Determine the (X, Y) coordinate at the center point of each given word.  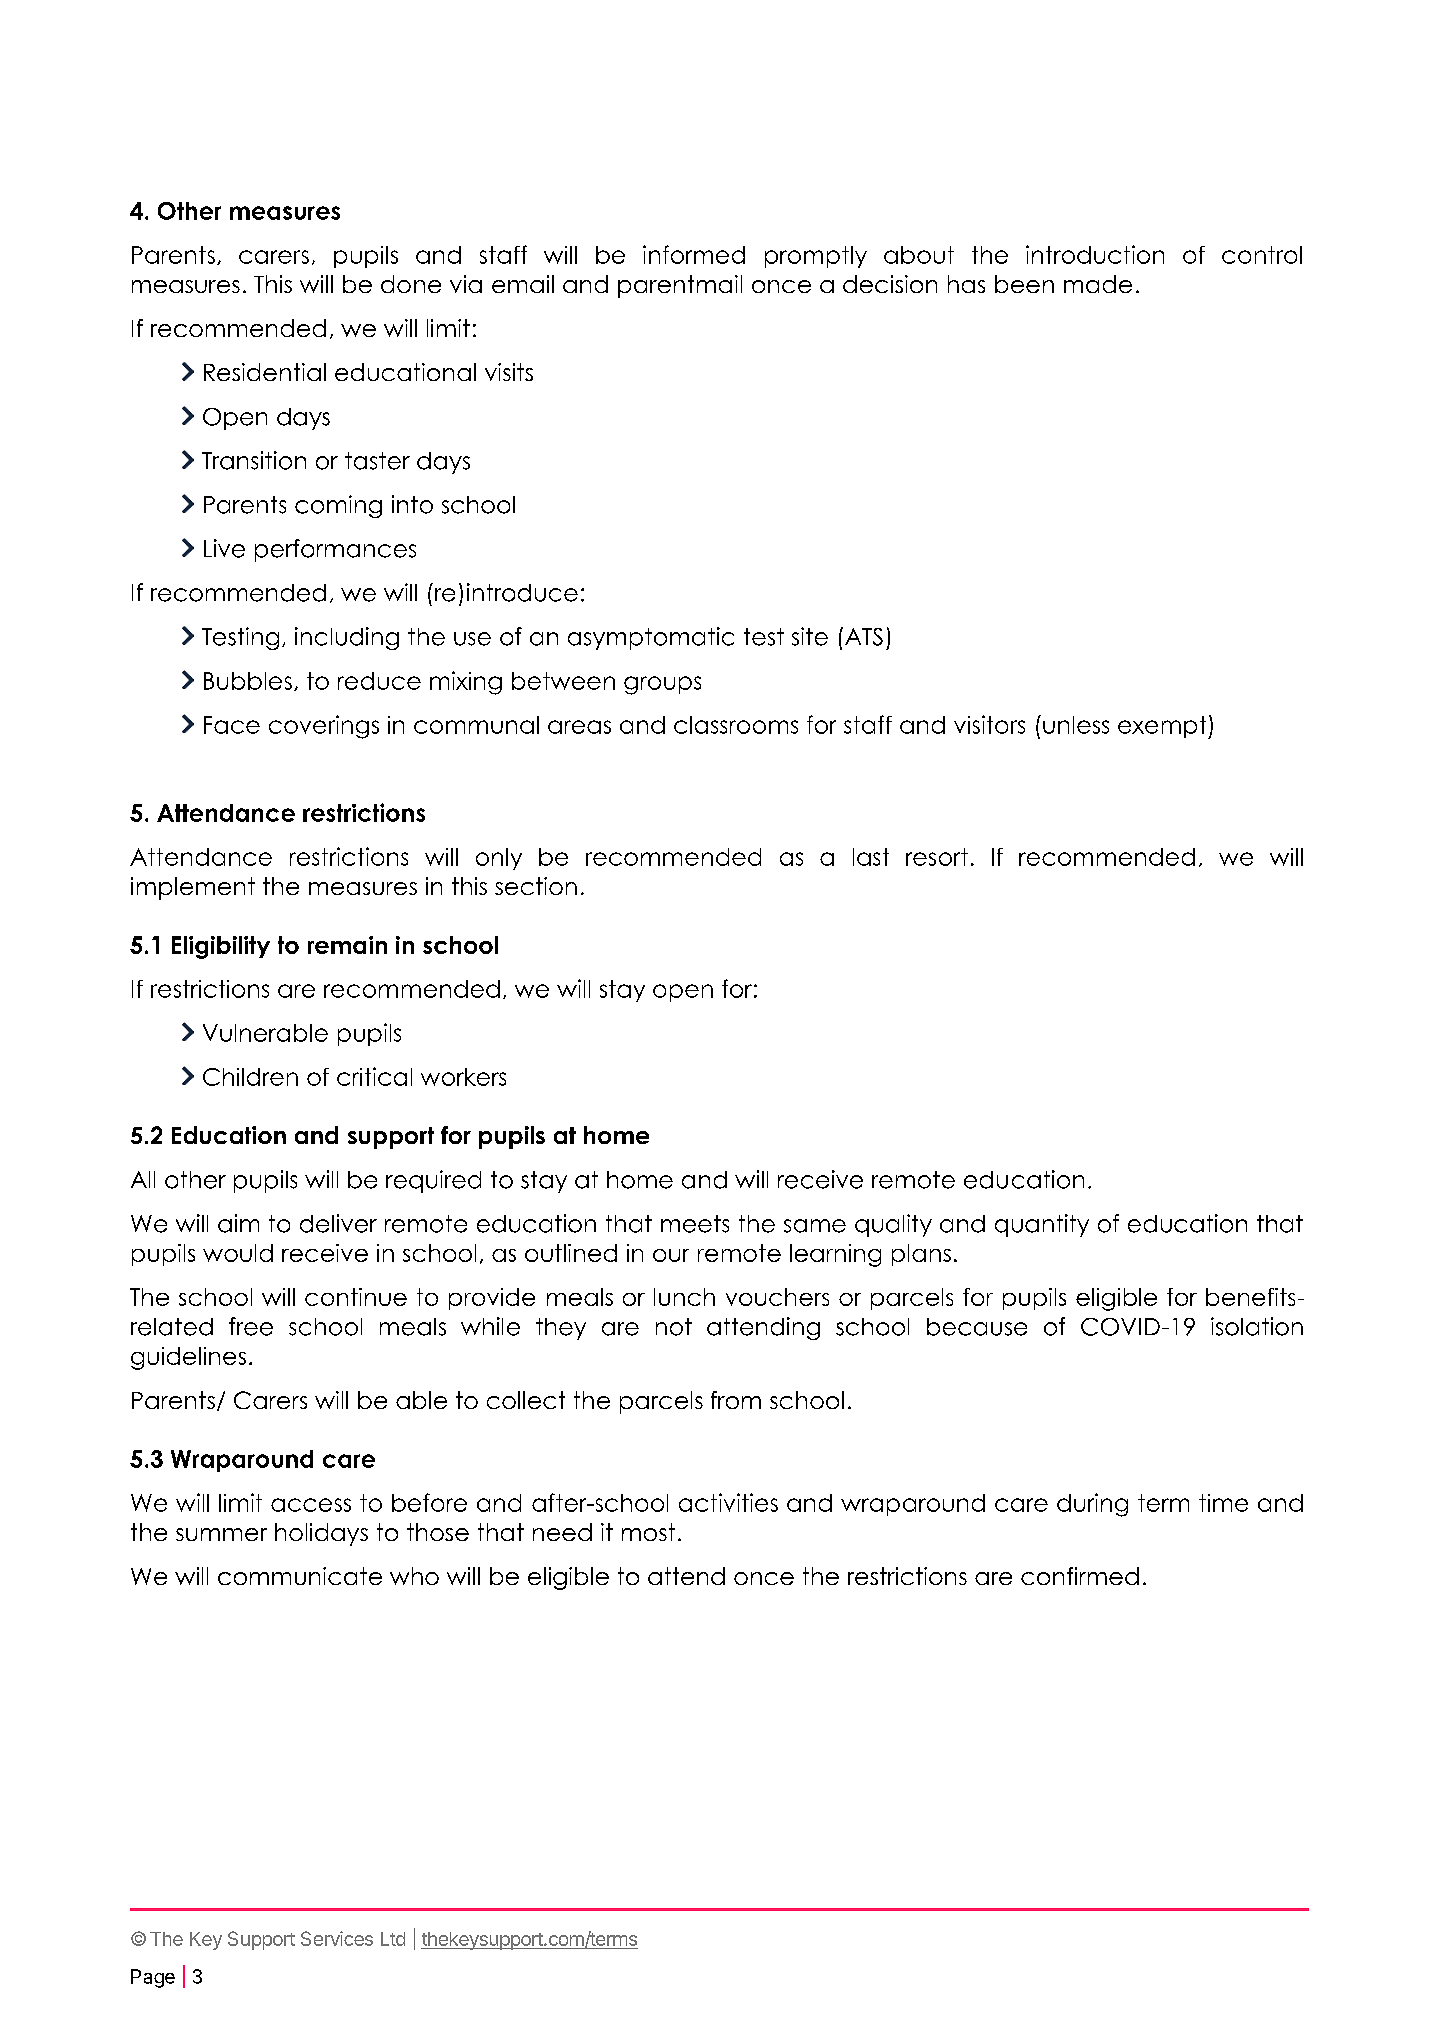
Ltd (393, 1939)
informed (694, 254)
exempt (1163, 727)
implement (193, 888)
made (1098, 284)
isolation (1257, 1326)
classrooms (736, 725)
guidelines (188, 1358)
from (736, 1400)
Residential (265, 372)
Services (337, 1938)
